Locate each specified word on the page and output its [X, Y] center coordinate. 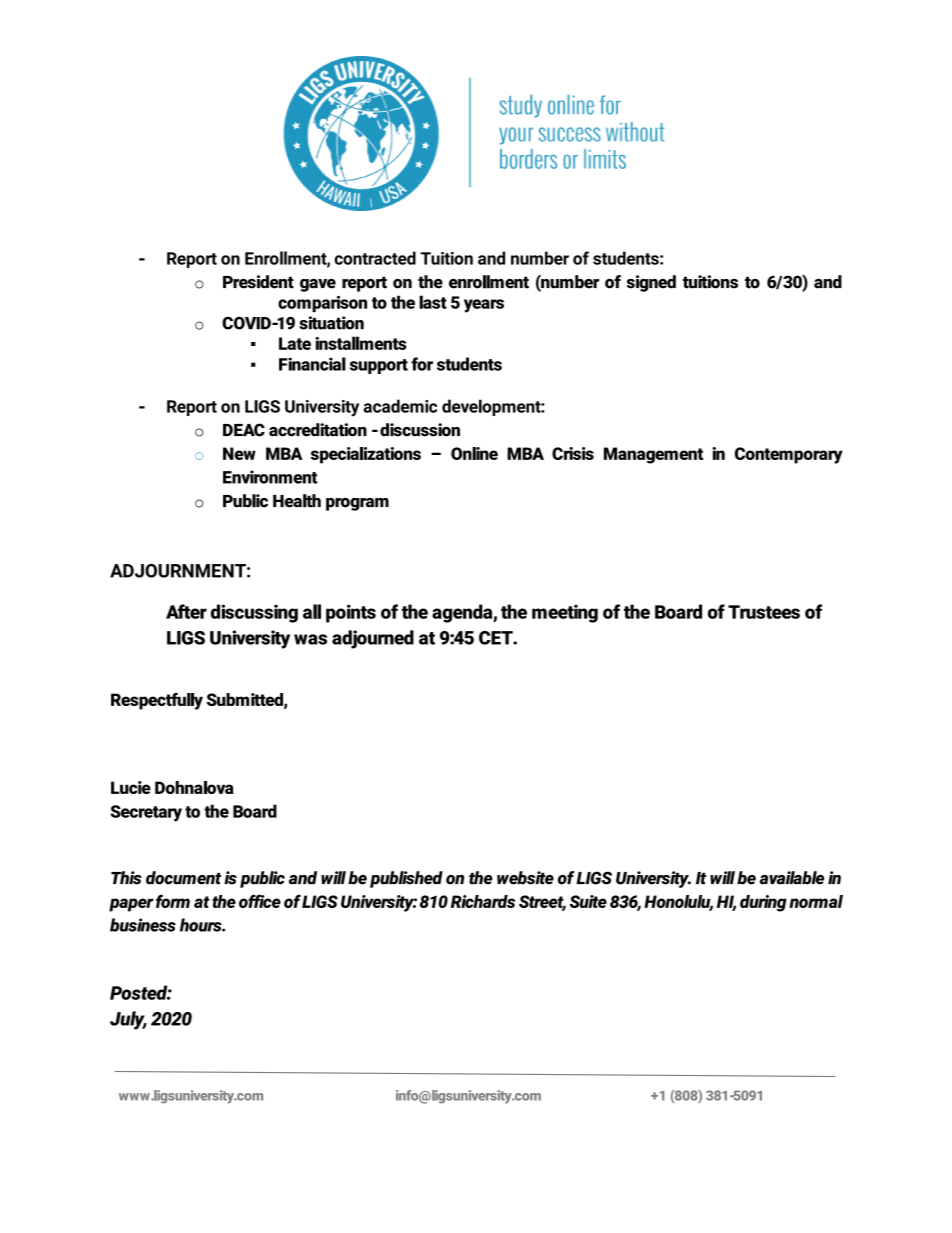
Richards [483, 901]
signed [651, 283]
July [128, 1020]
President [258, 282]
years [484, 306]
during [763, 903]
